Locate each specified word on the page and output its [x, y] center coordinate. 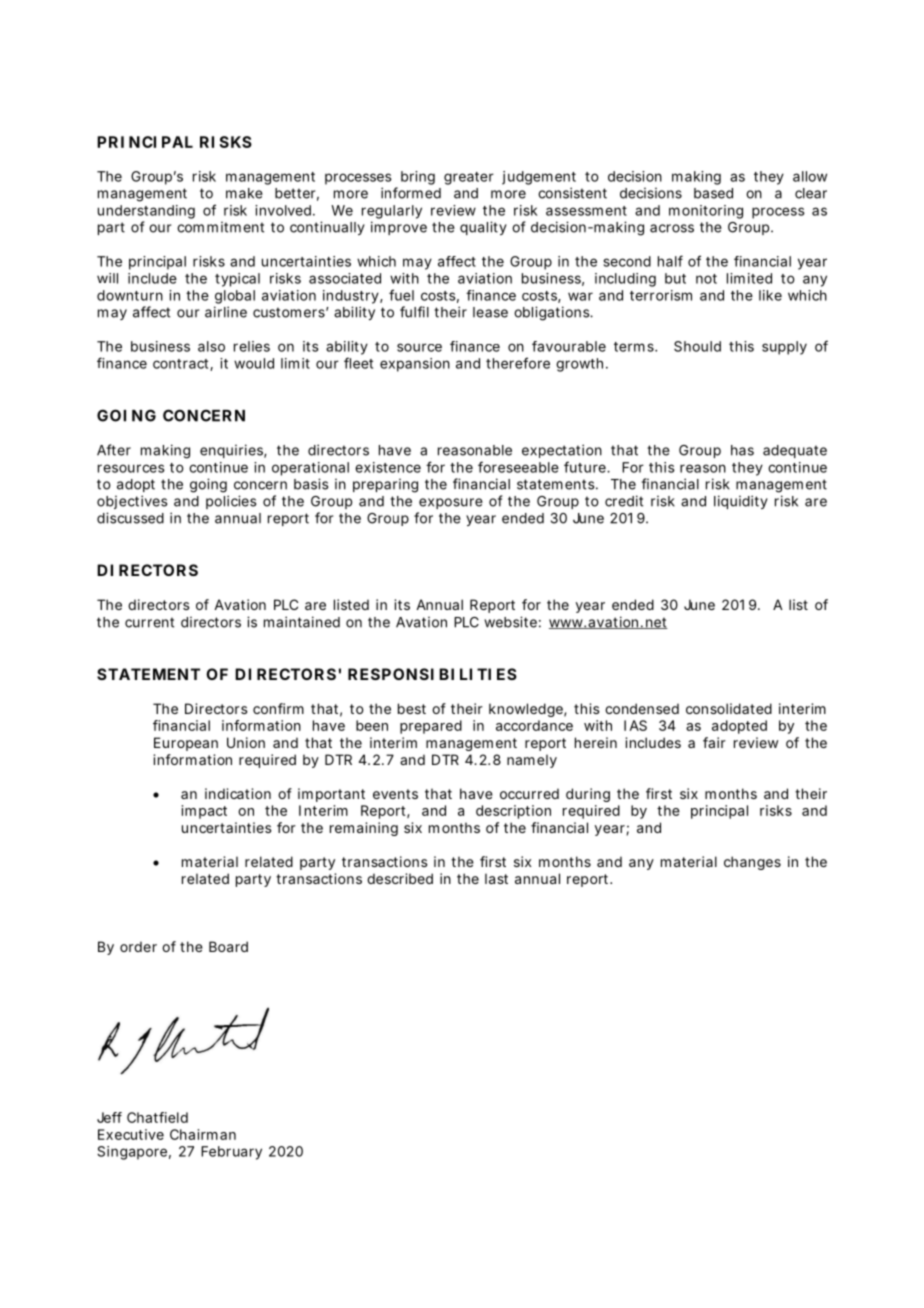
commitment [220, 227]
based [713, 193]
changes [752, 863]
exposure [451, 503]
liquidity [741, 502]
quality [483, 228]
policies [231, 502]
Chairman [203, 1134]
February [231, 1153]
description [513, 812]
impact [204, 812]
